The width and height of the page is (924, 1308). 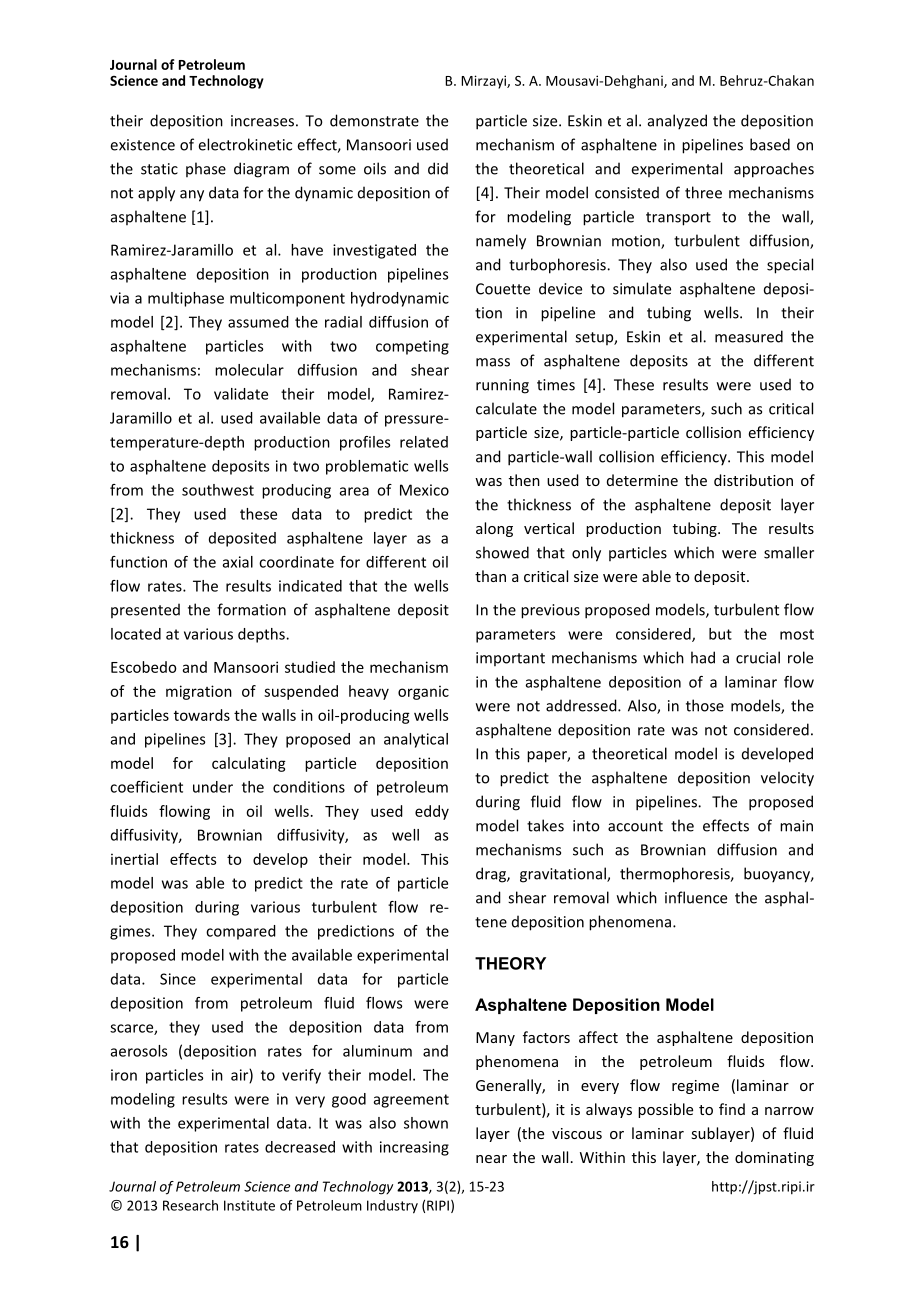 I want to click on Research, so click(x=190, y=1205).
